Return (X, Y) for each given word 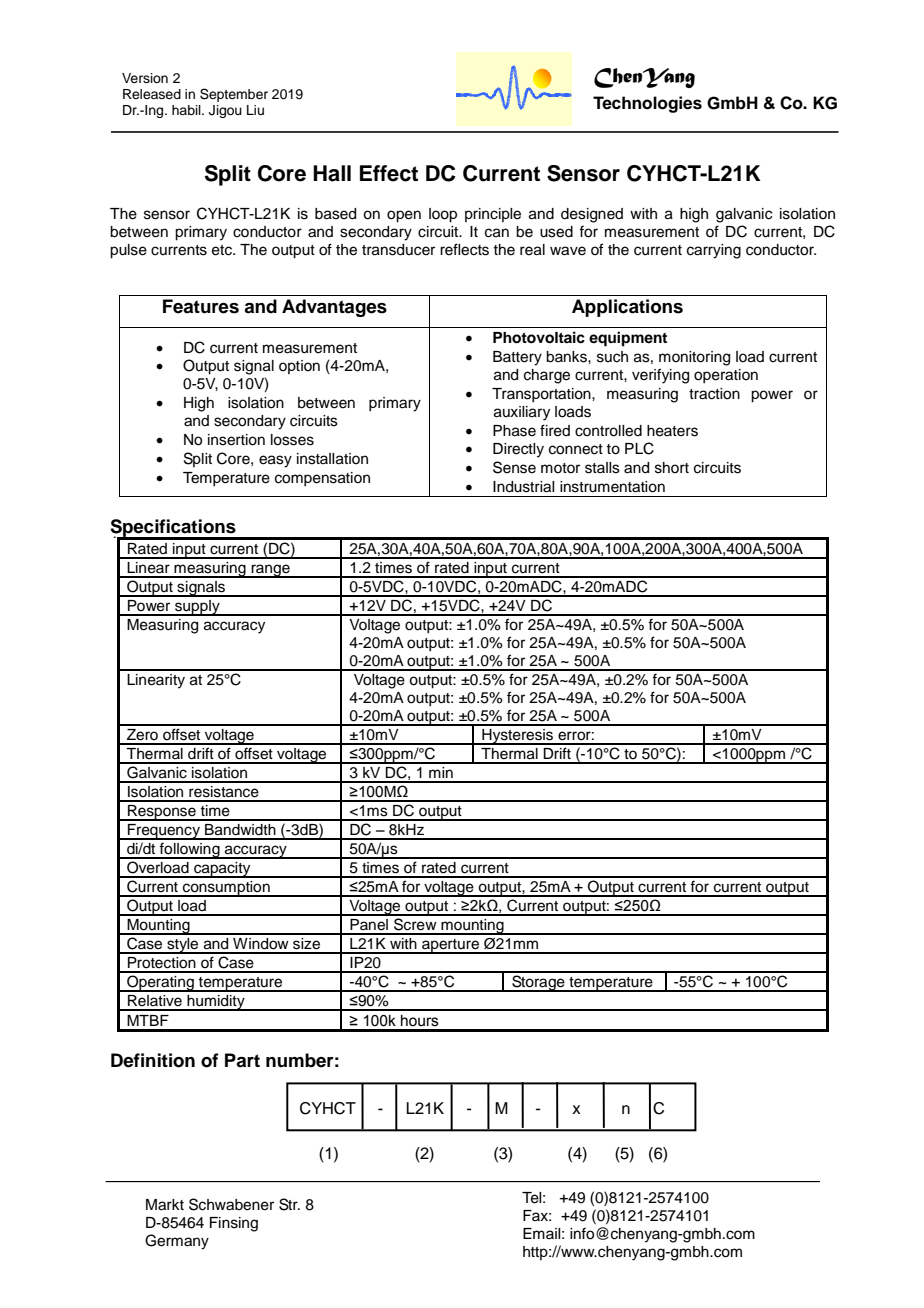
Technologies (647, 104)
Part (242, 1060)
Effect (389, 173)
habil (187, 110)
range (270, 571)
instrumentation (612, 487)
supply (197, 608)
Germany (177, 1242)
